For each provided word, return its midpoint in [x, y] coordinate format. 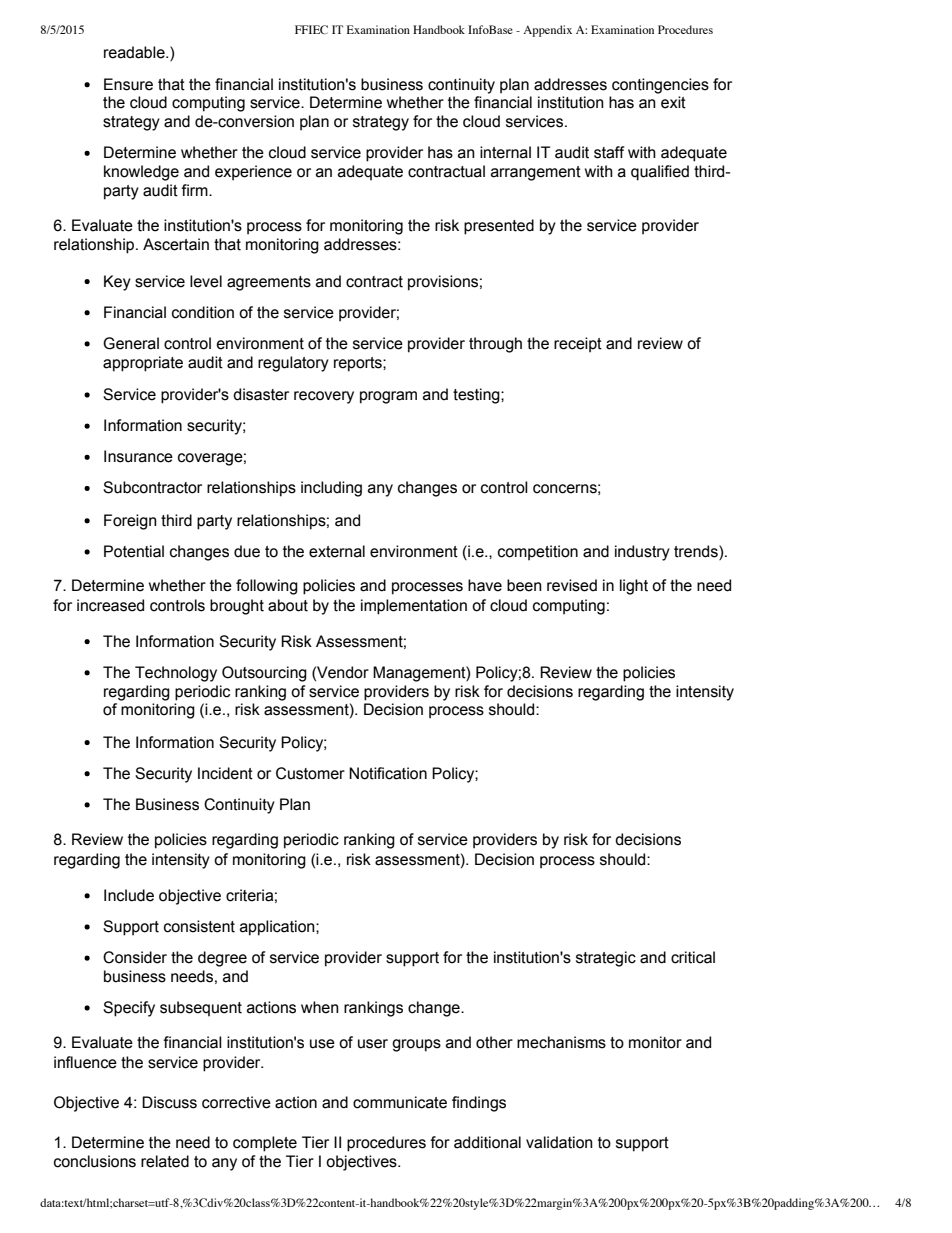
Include [129, 895]
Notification [388, 773]
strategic [606, 959]
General [131, 343]
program [388, 397]
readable [135, 52]
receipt [578, 345]
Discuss [169, 1102]
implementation [414, 607]
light [634, 587]
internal [505, 152]
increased [110, 605]
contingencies [660, 86]
